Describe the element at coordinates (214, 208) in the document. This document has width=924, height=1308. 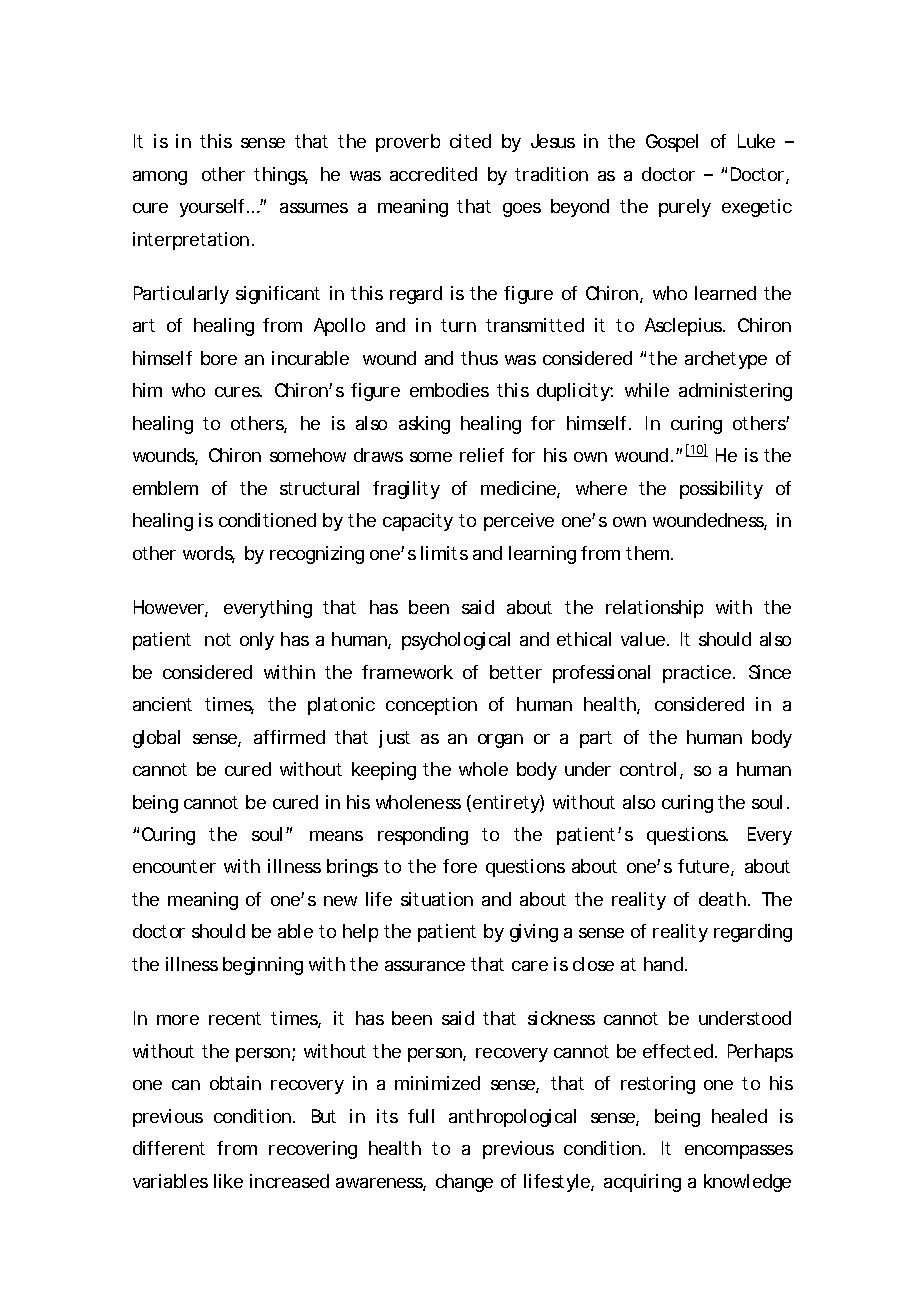
I see `yourself` at that location.
